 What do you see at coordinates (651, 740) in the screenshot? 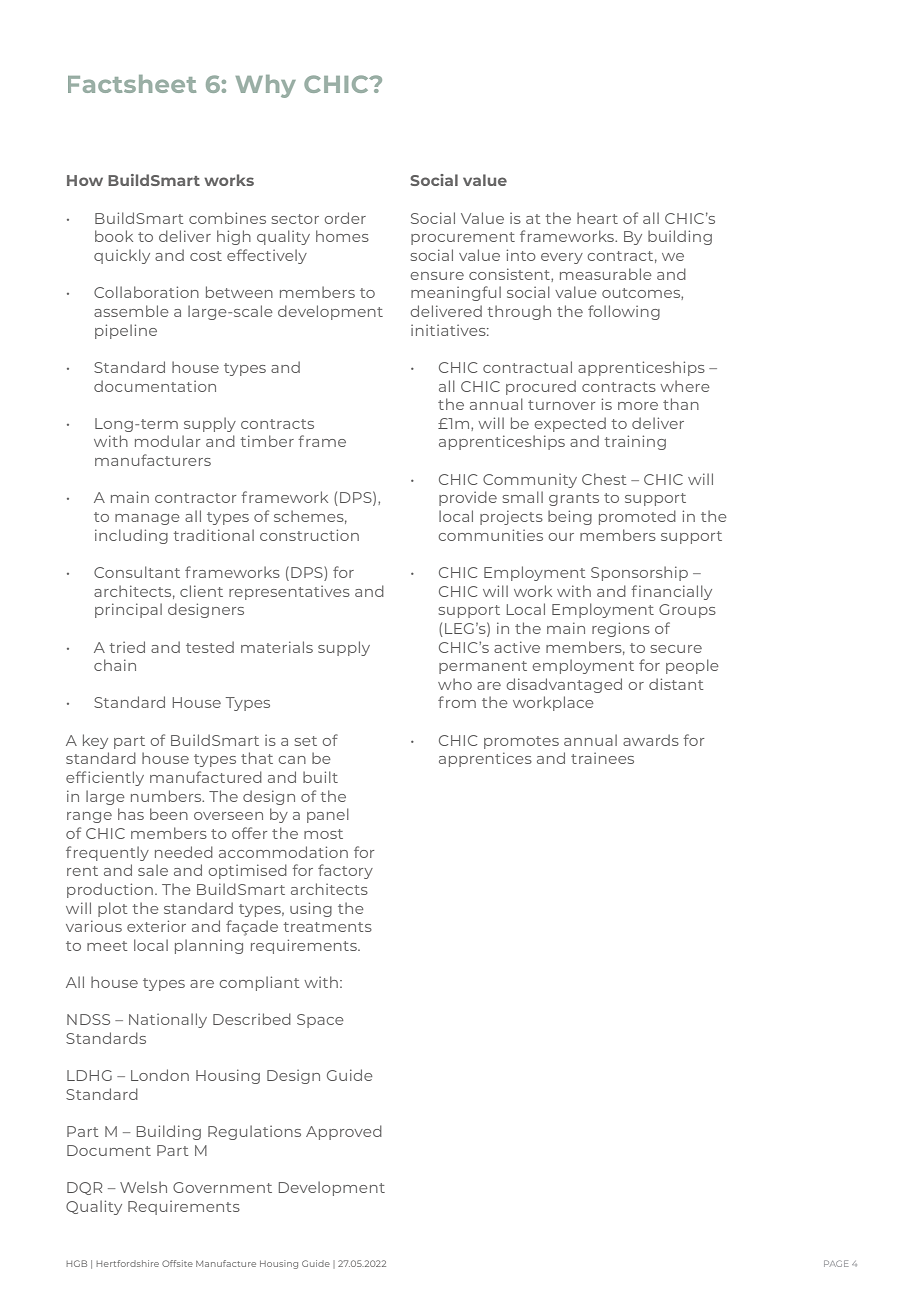
I see `awards` at bounding box center [651, 740].
